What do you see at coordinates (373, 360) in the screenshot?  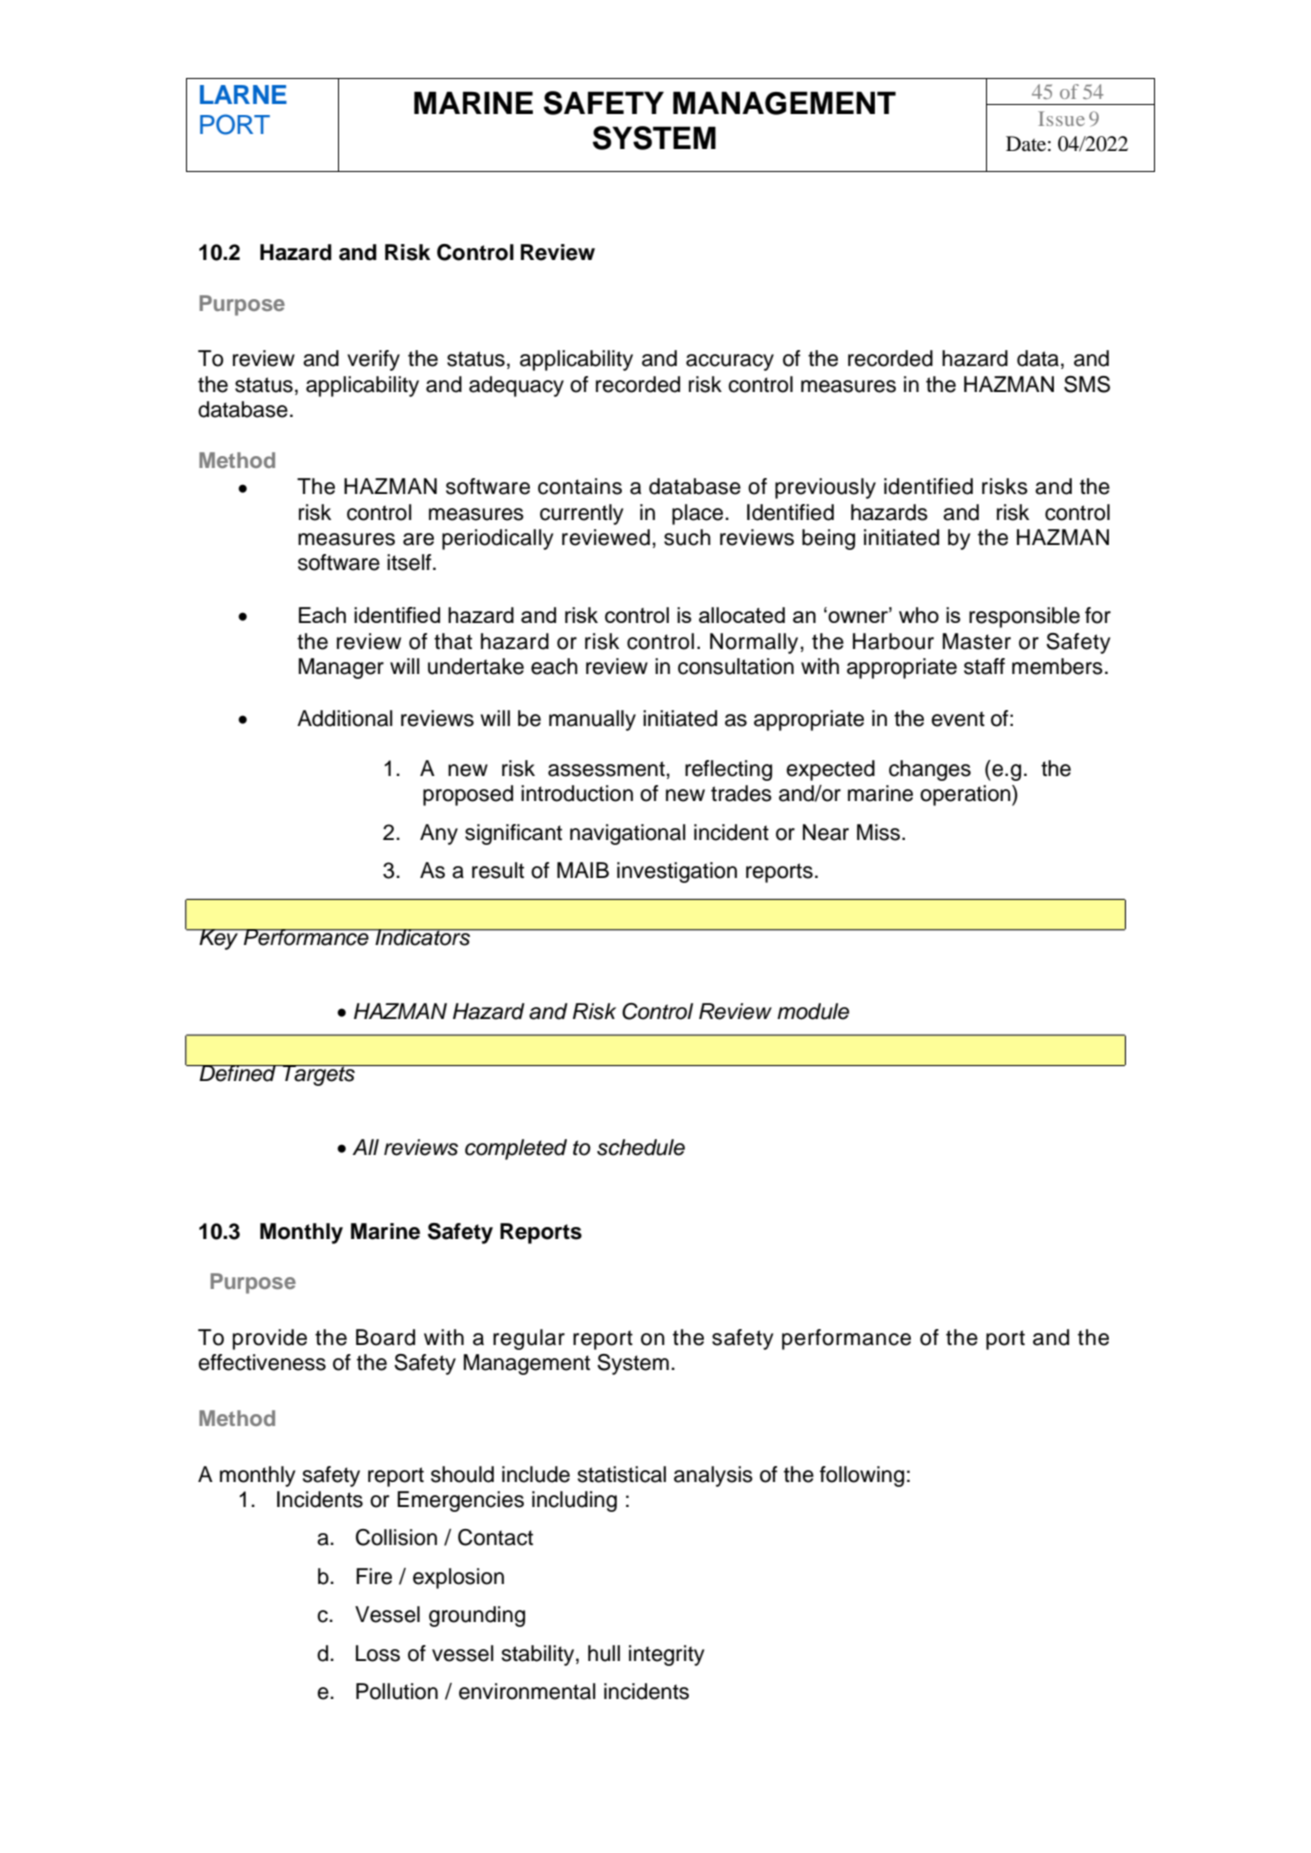 I see `verify` at bounding box center [373, 360].
